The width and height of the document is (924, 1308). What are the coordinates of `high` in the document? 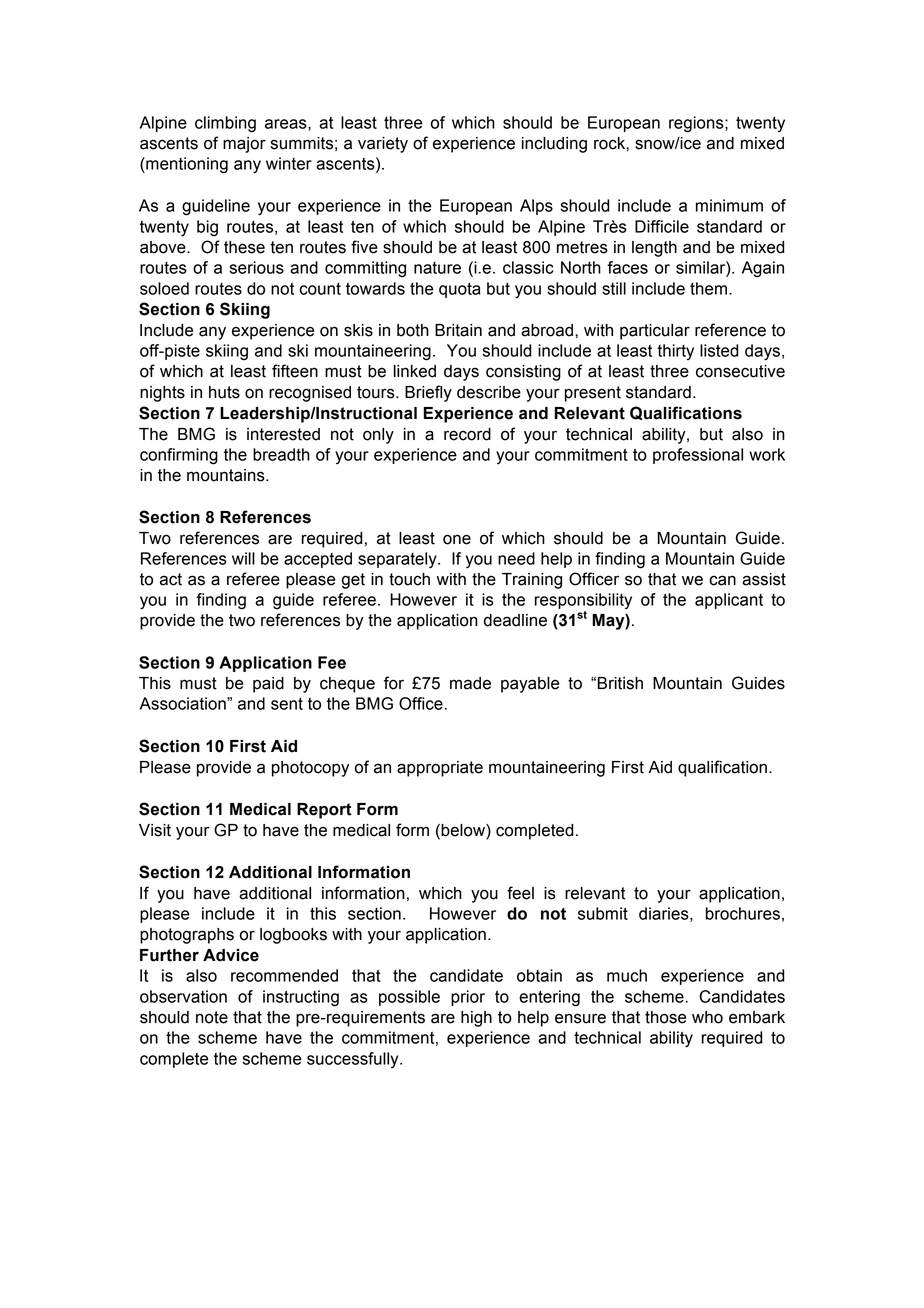 It's located at (476, 1019).
